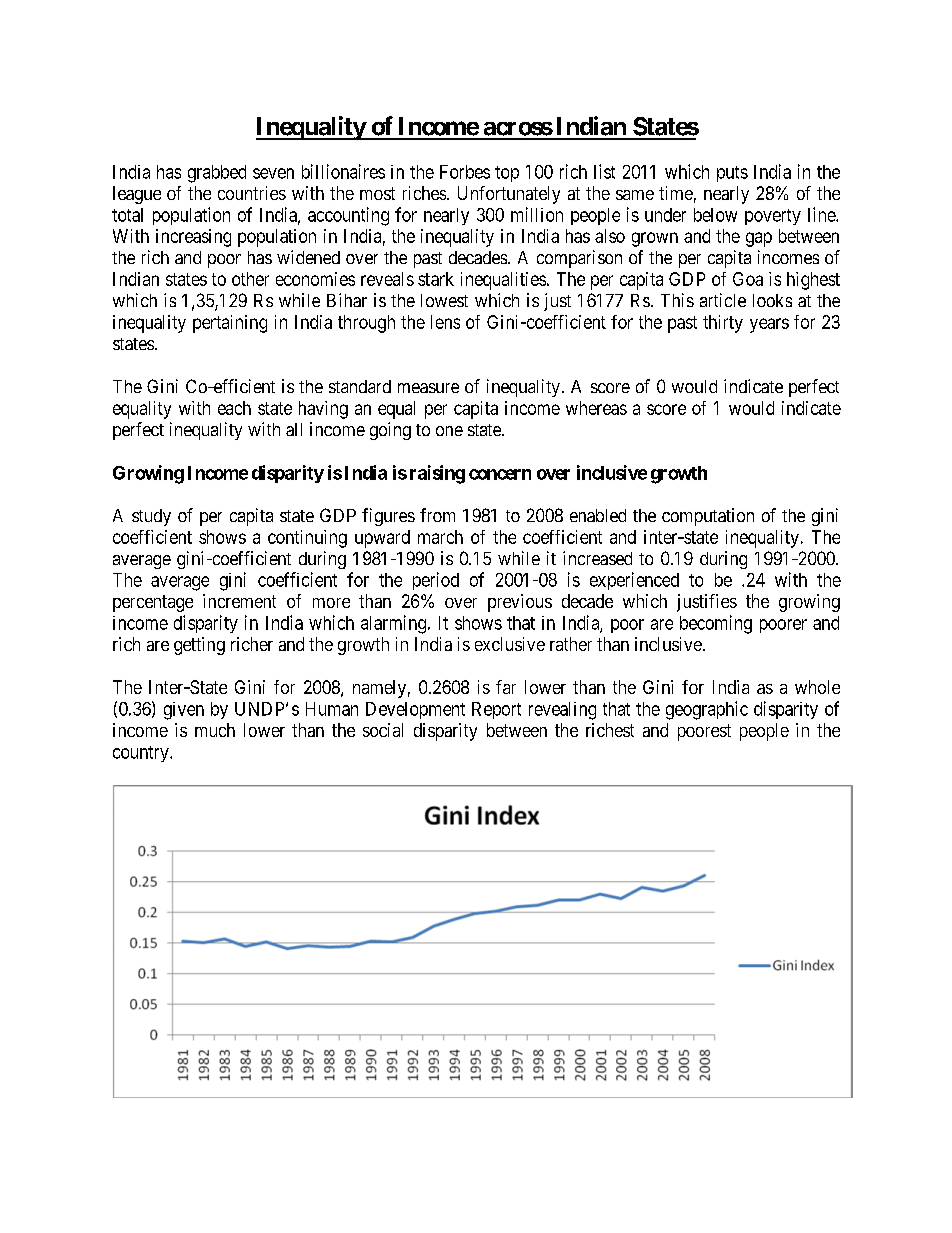 This screenshot has width=952, height=1233. What do you see at coordinates (217, 174) in the screenshot?
I see `grabbed` at bounding box center [217, 174].
